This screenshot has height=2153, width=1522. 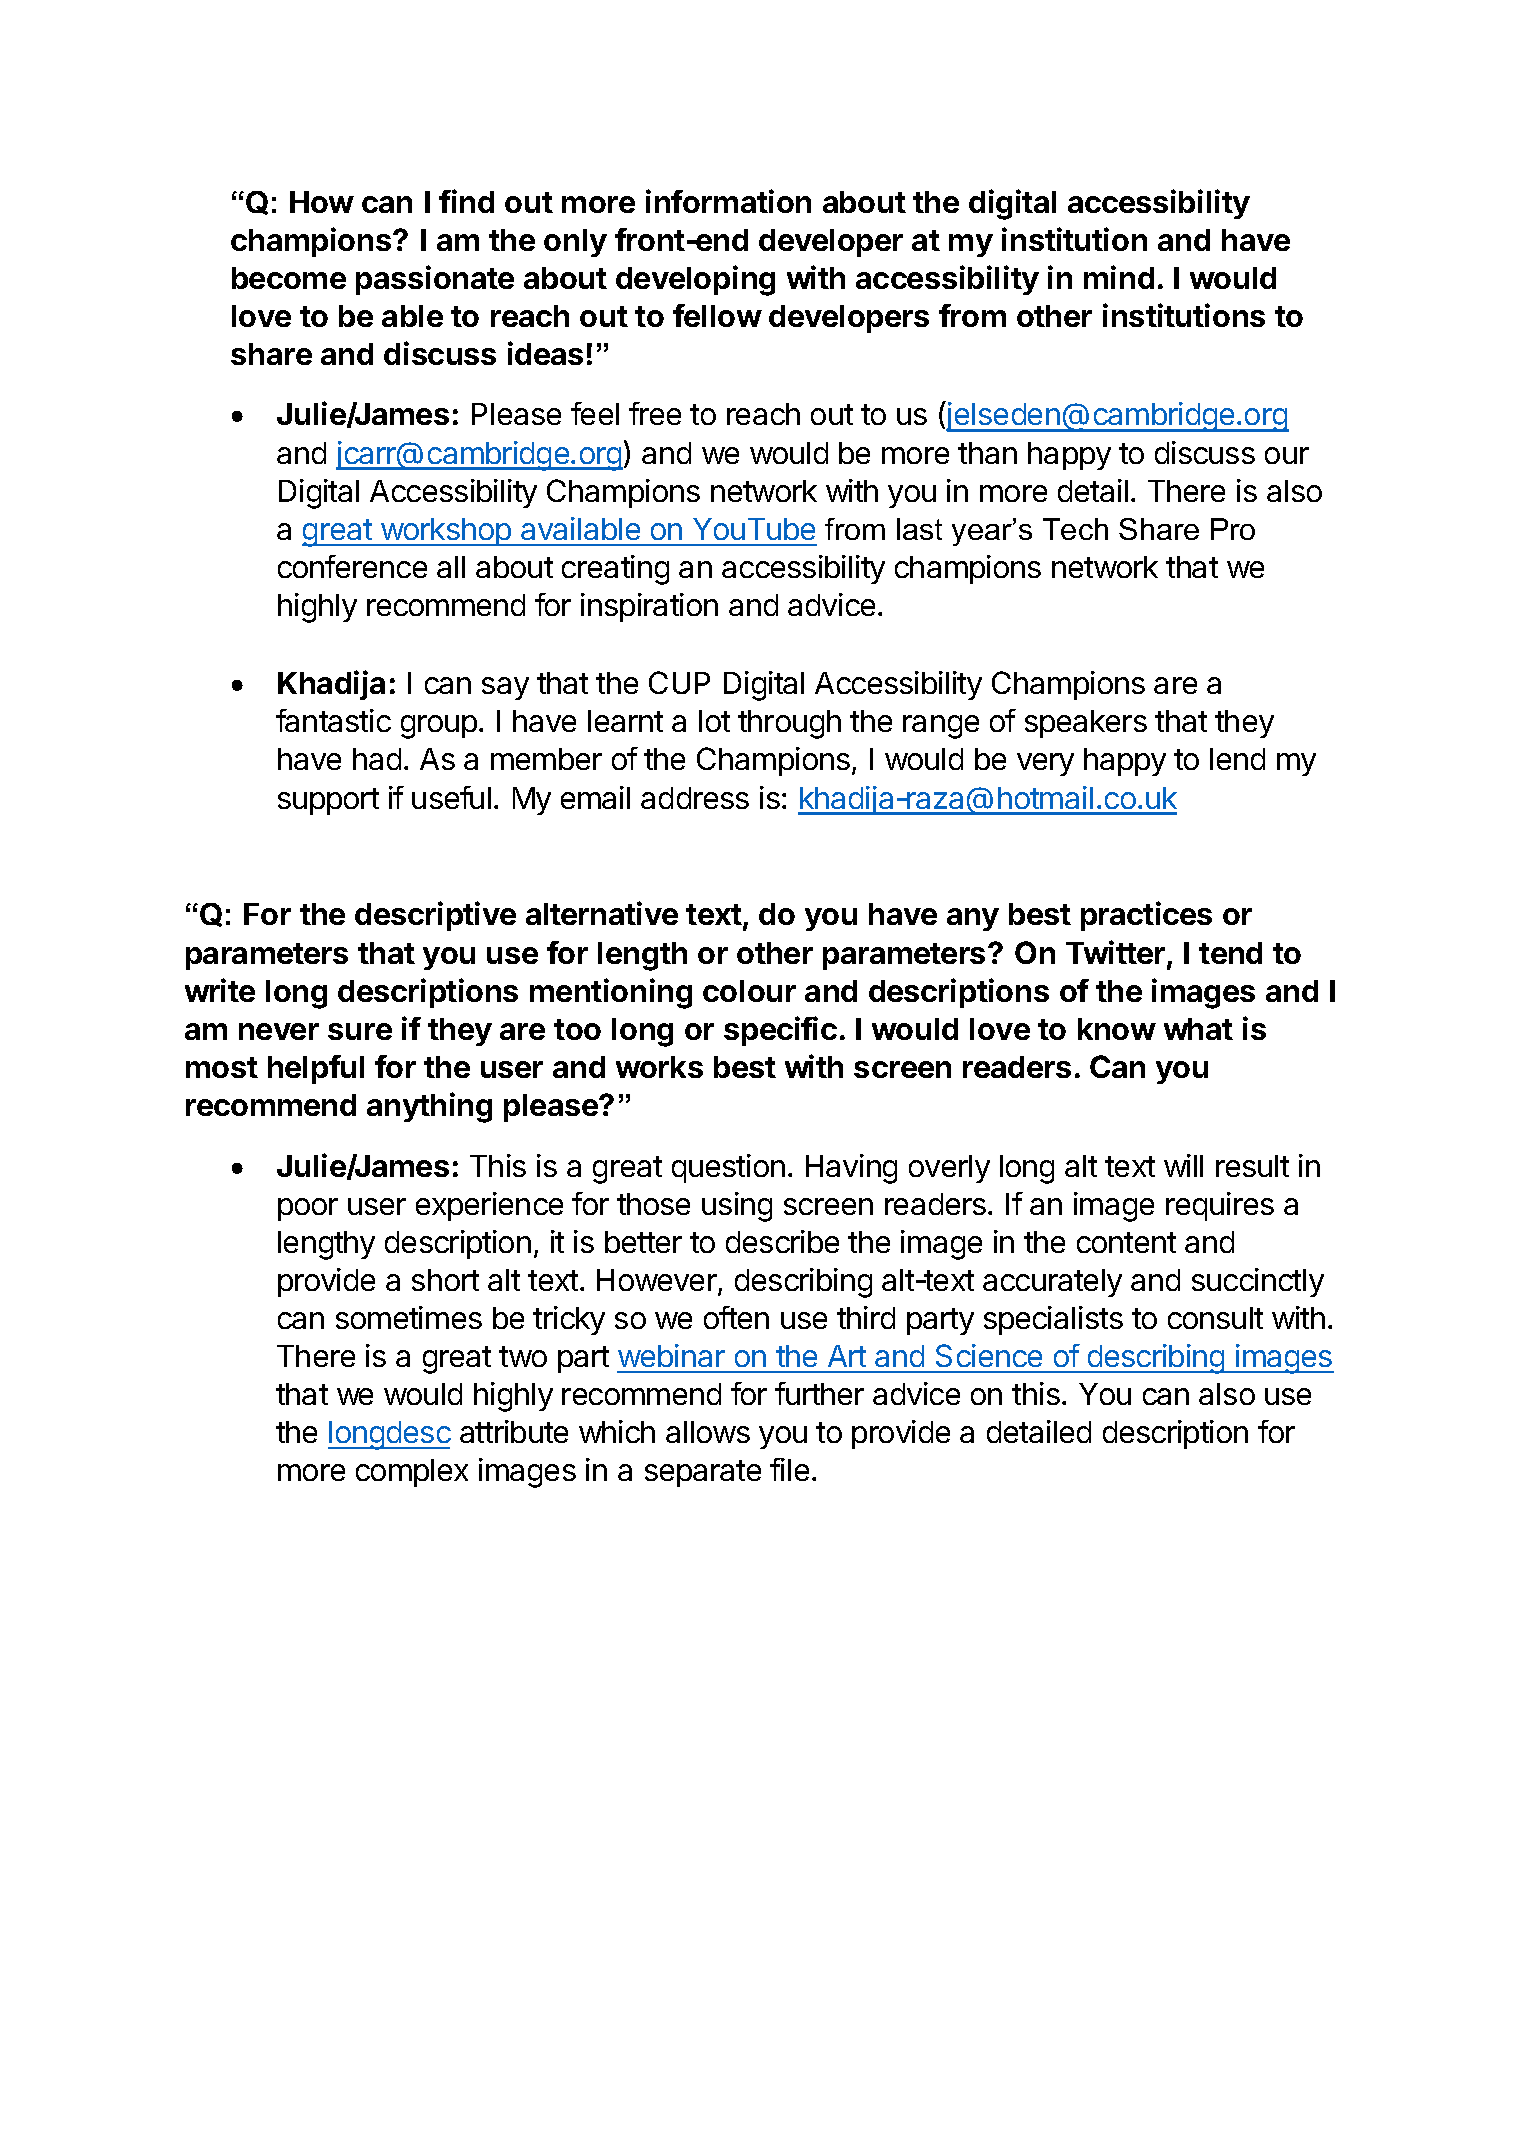 What do you see at coordinates (1119, 277) in the screenshot?
I see `mind` at bounding box center [1119, 277].
